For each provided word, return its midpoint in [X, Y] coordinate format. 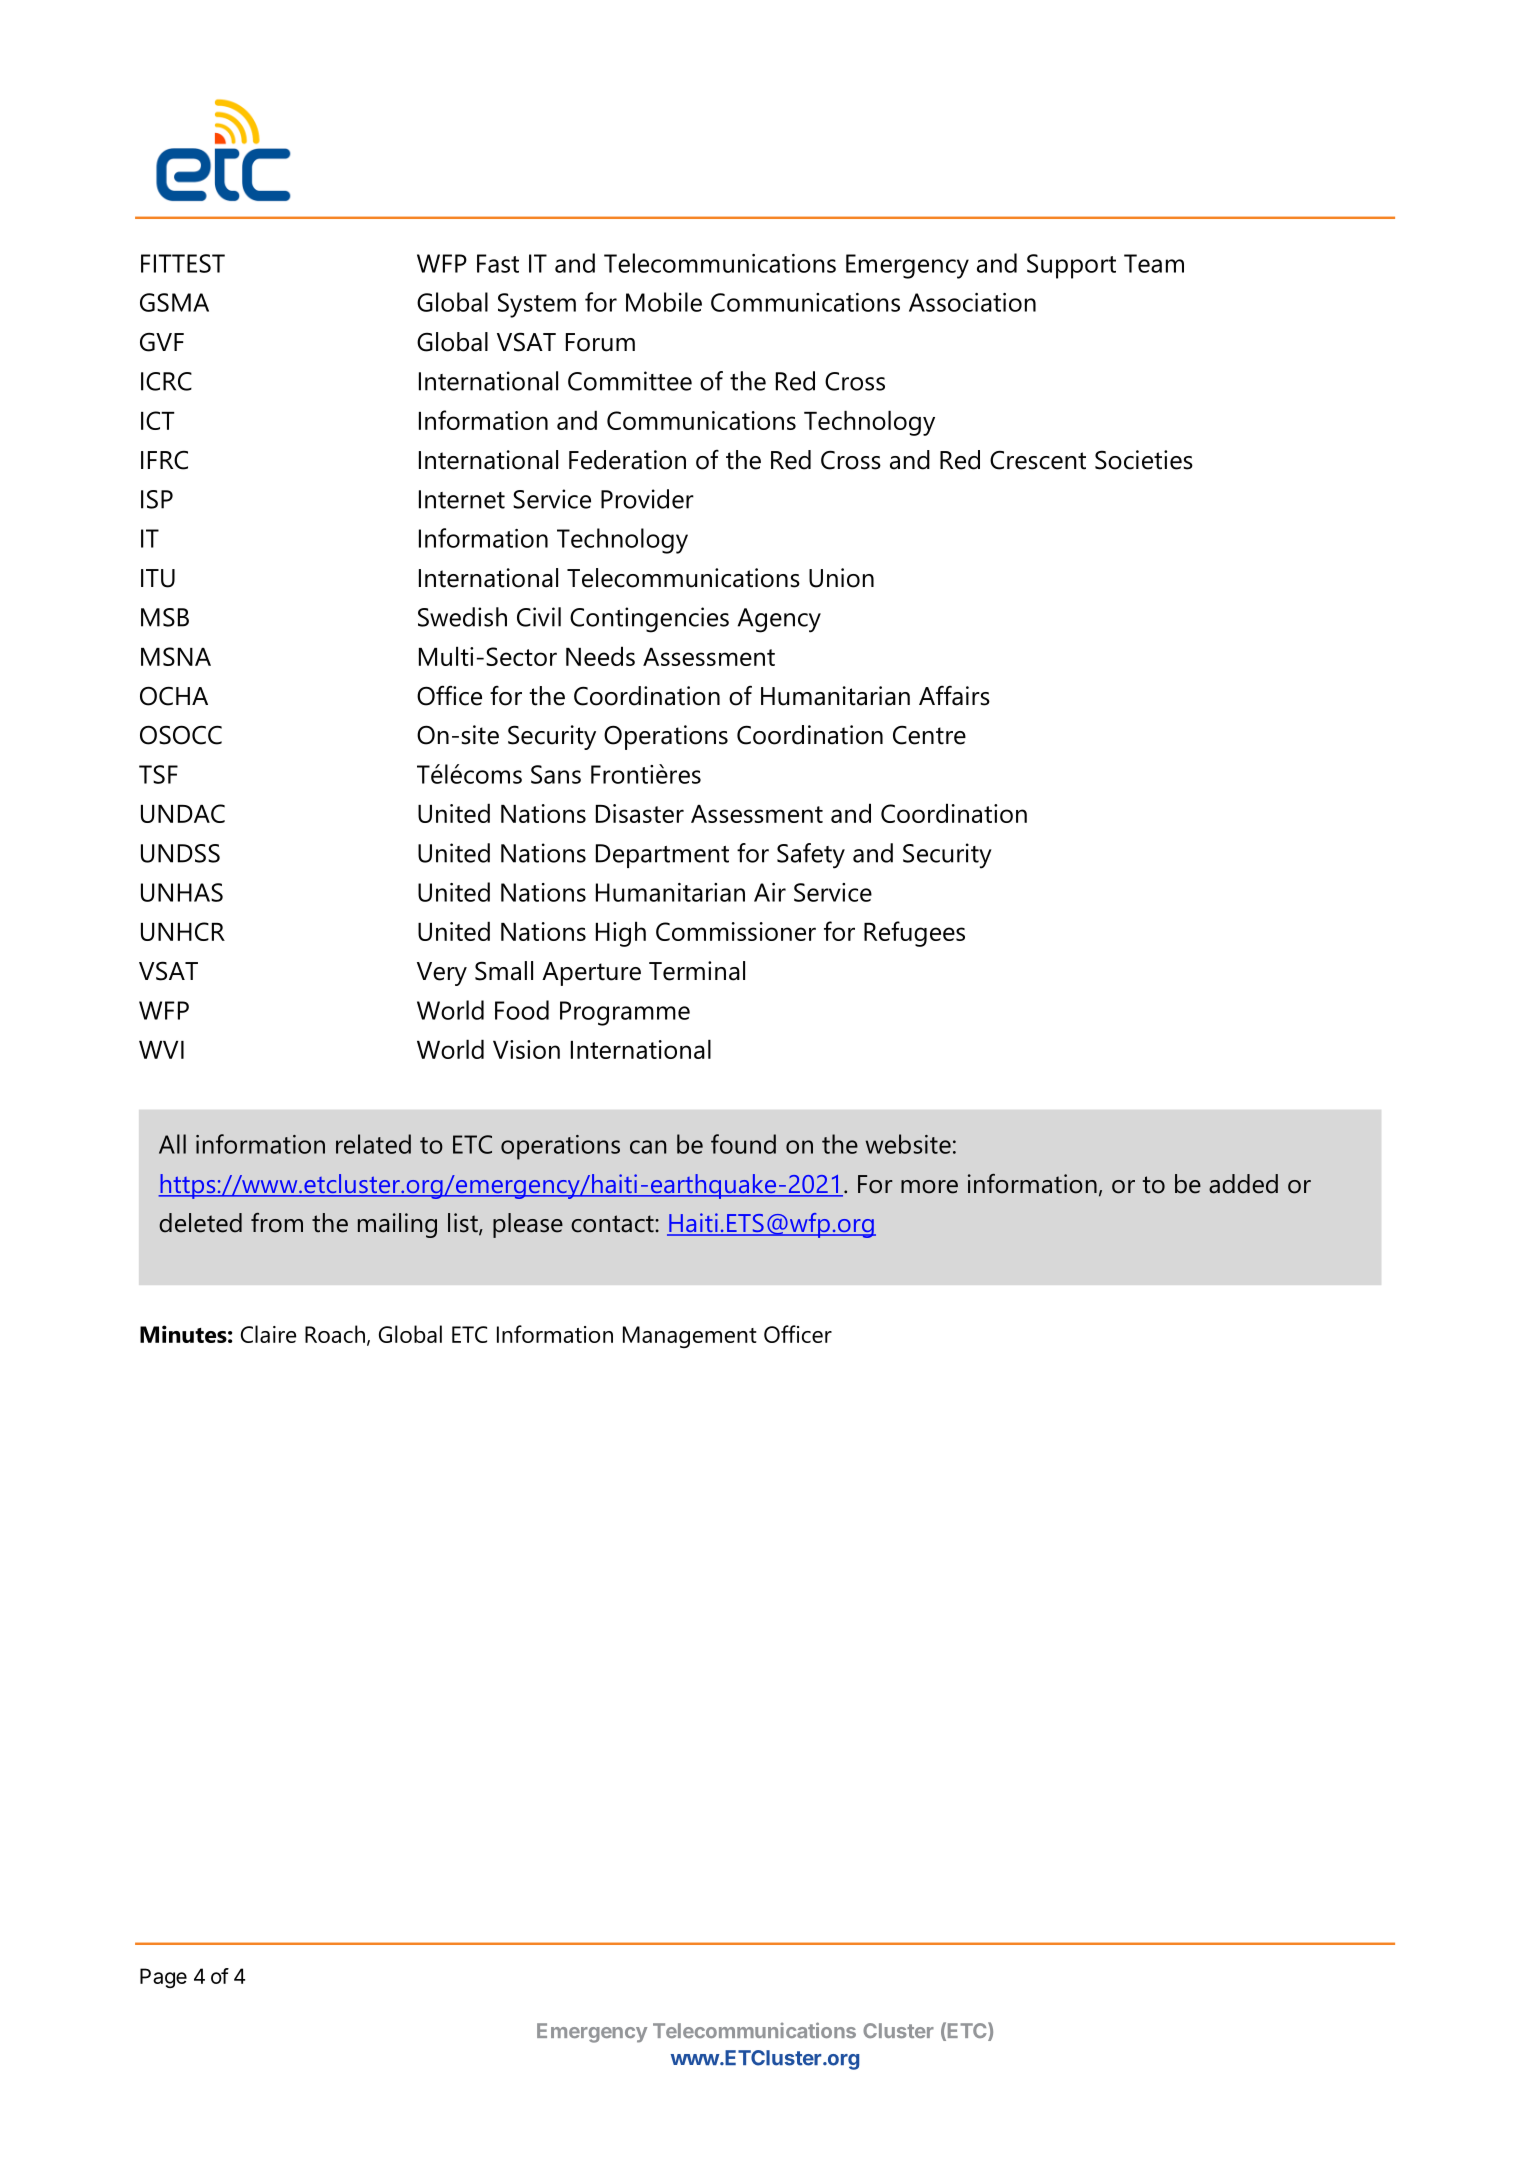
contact [613, 1224]
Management [690, 1337]
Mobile [664, 302]
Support [1071, 266]
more [929, 1187]
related [373, 1144]
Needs [600, 656]
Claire [268, 1334]
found [743, 1144]
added [1243, 1184]
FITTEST [183, 263]
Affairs [954, 695]
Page [163, 1978]
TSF [158, 774]
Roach [335, 1334]
